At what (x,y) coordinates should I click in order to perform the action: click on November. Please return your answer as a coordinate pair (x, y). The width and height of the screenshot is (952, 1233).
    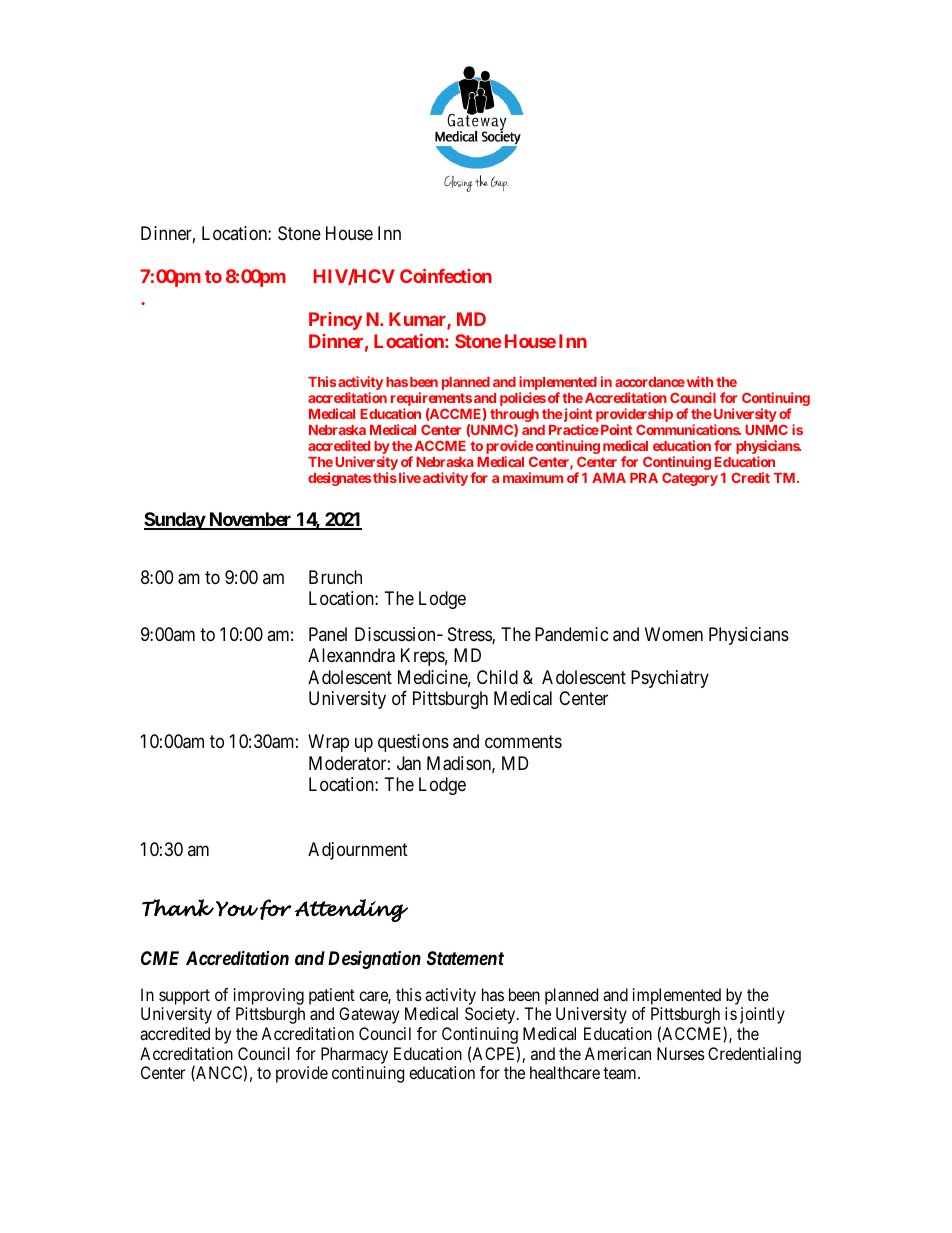
    Looking at the image, I should click on (250, 520).
